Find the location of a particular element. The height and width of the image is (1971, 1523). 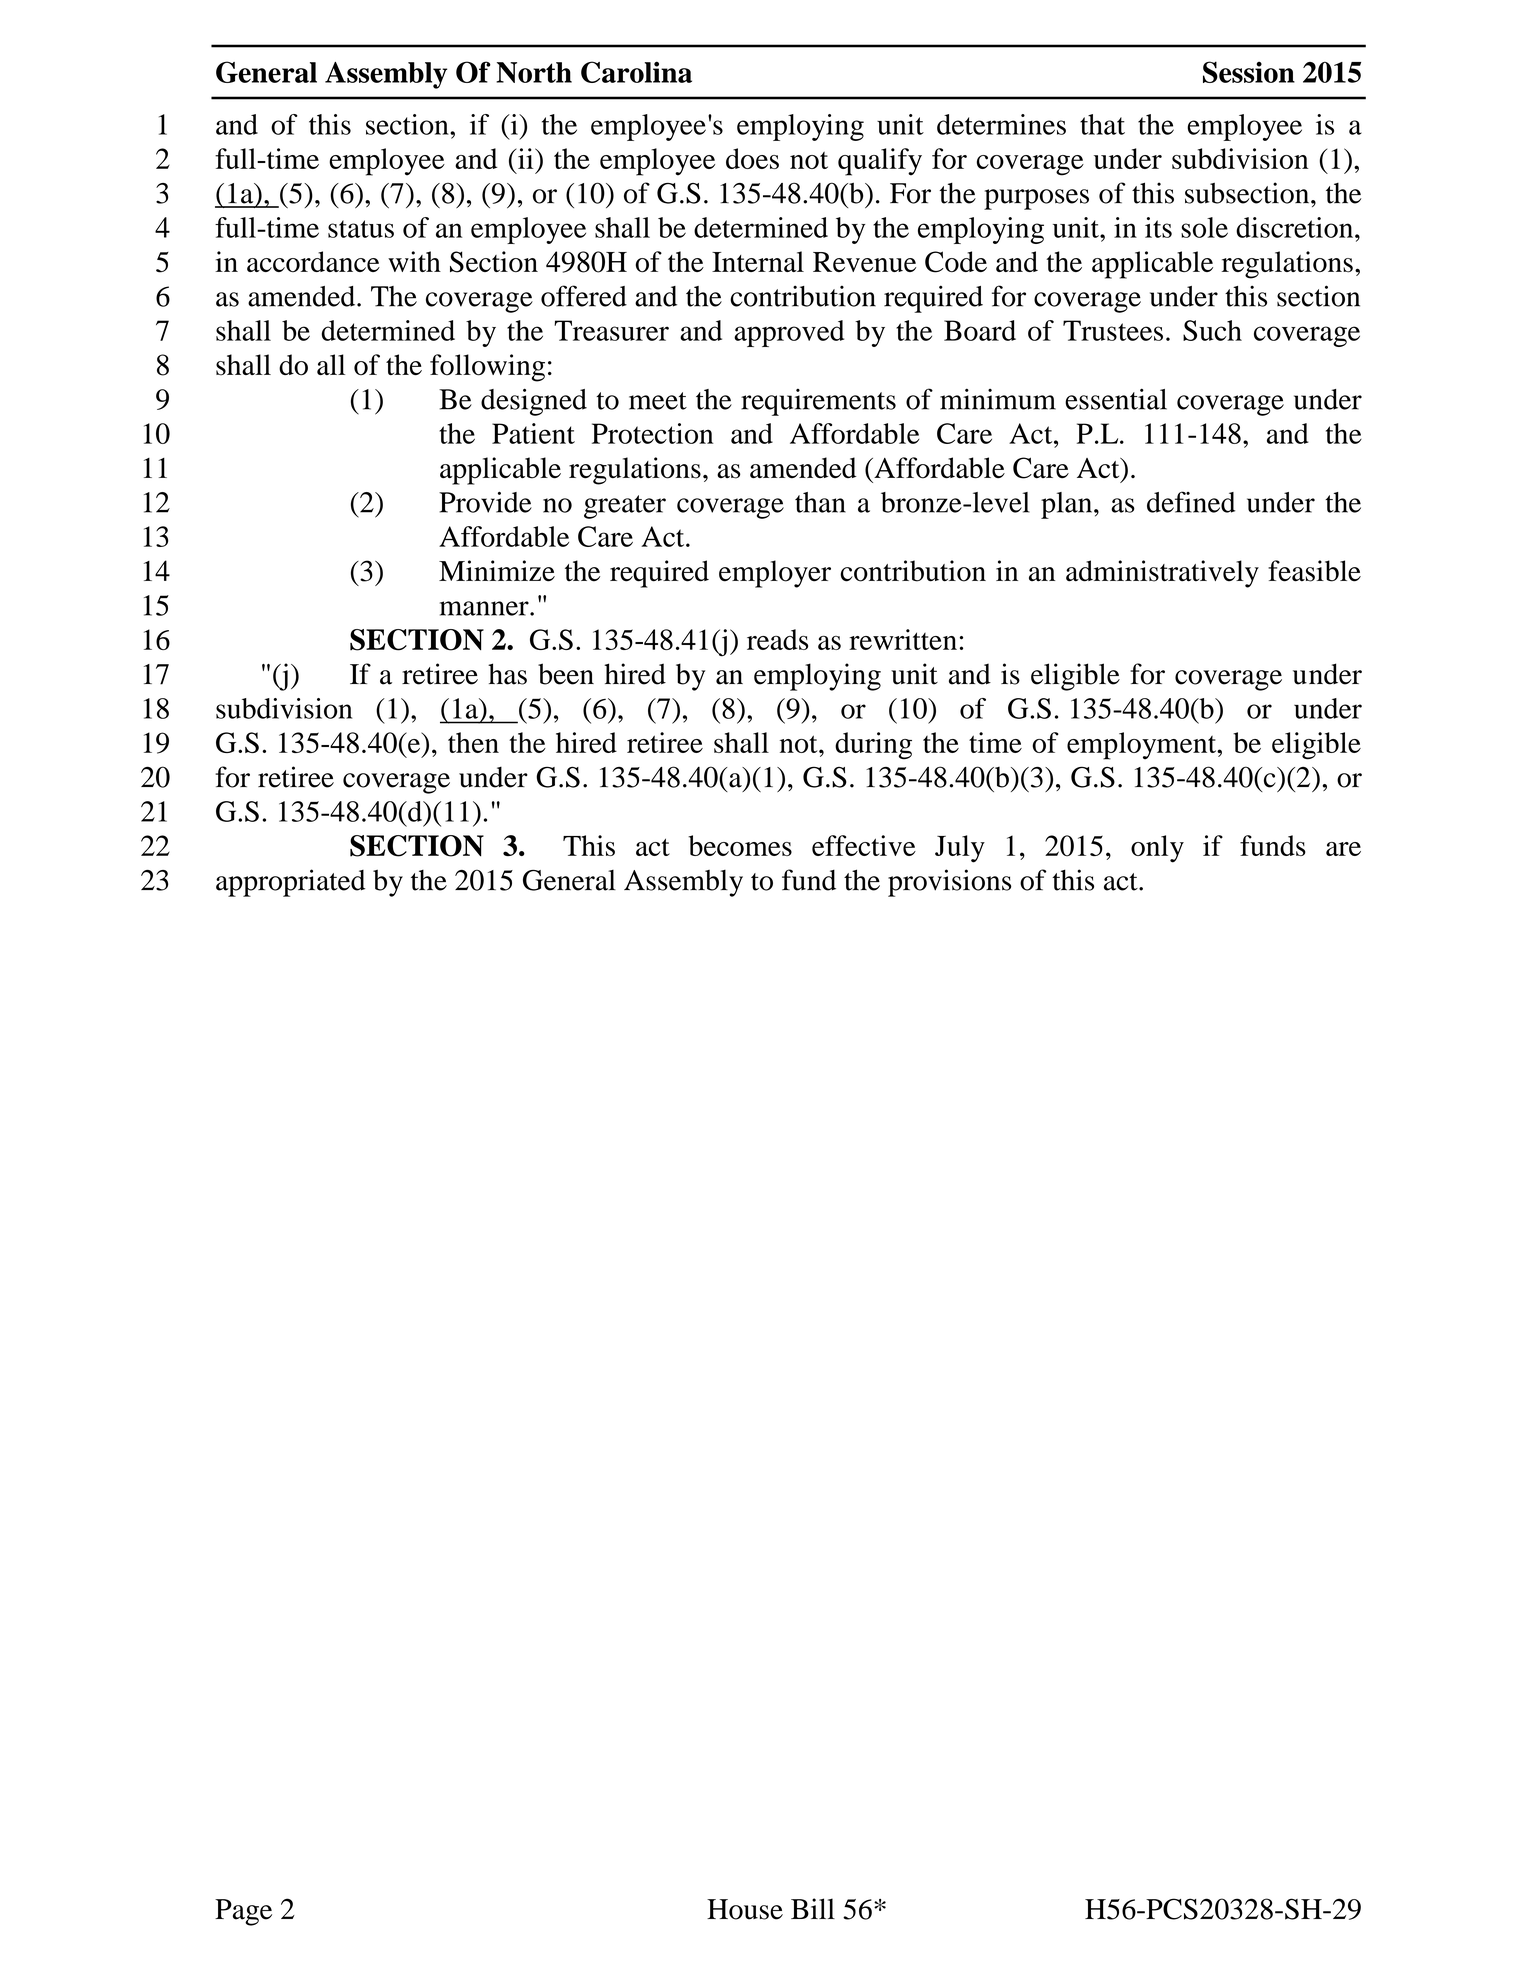

appropriated is located at coordinates (290, 883).
